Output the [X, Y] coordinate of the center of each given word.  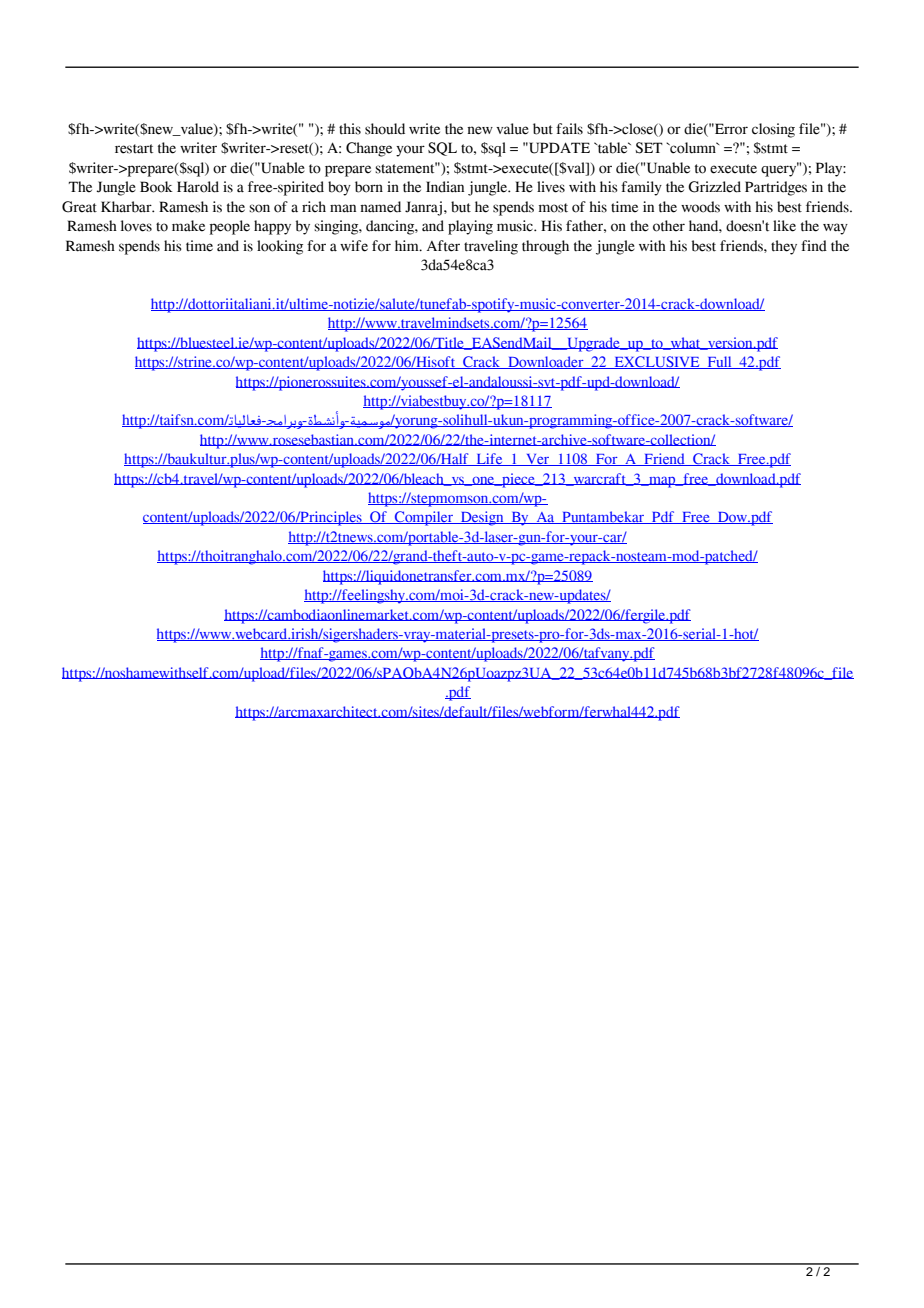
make [188, 226]
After [443, 246]
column [693, 148]
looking [280, 247]
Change [369, 149]
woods [700, 207]
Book [156, 187]
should [385, 129]
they [784, 247]
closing [773, 130]
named [380, 207]
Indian [445, 187]
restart [134, 149]
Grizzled [714, 187]
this [350, 129]
